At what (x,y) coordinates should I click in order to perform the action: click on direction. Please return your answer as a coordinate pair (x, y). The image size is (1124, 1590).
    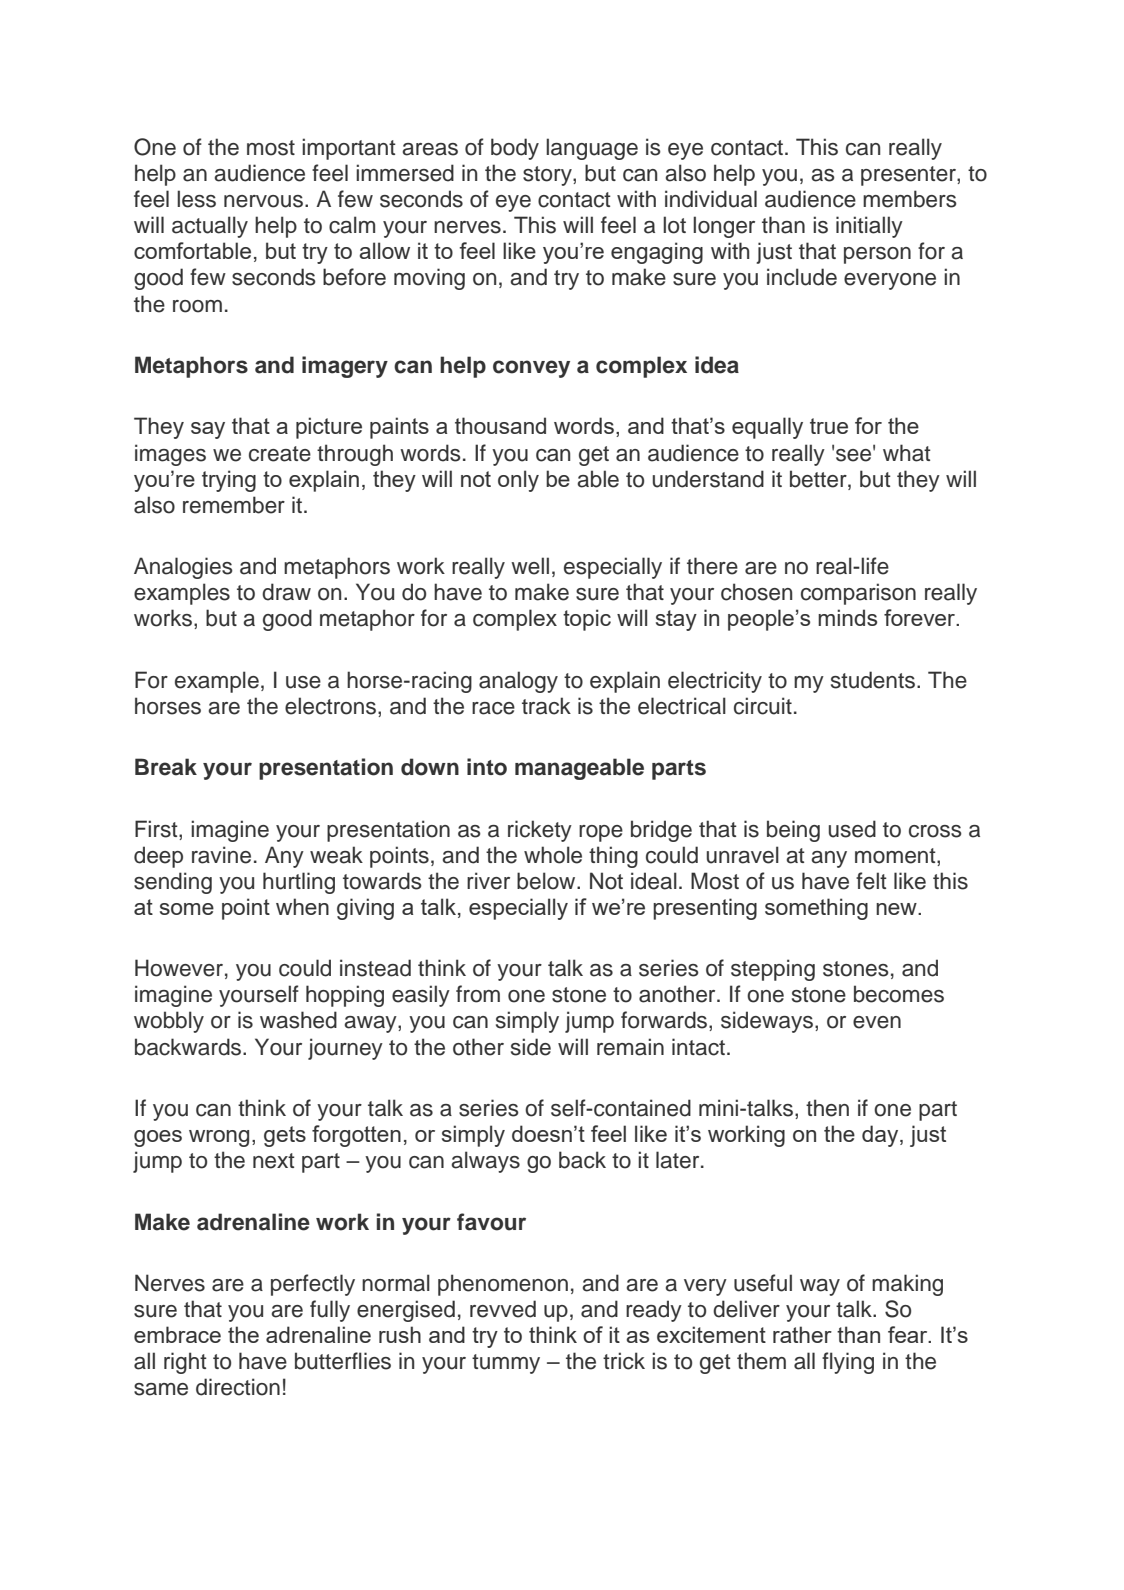
    Looking at the image, I should click on (238, 1387).
